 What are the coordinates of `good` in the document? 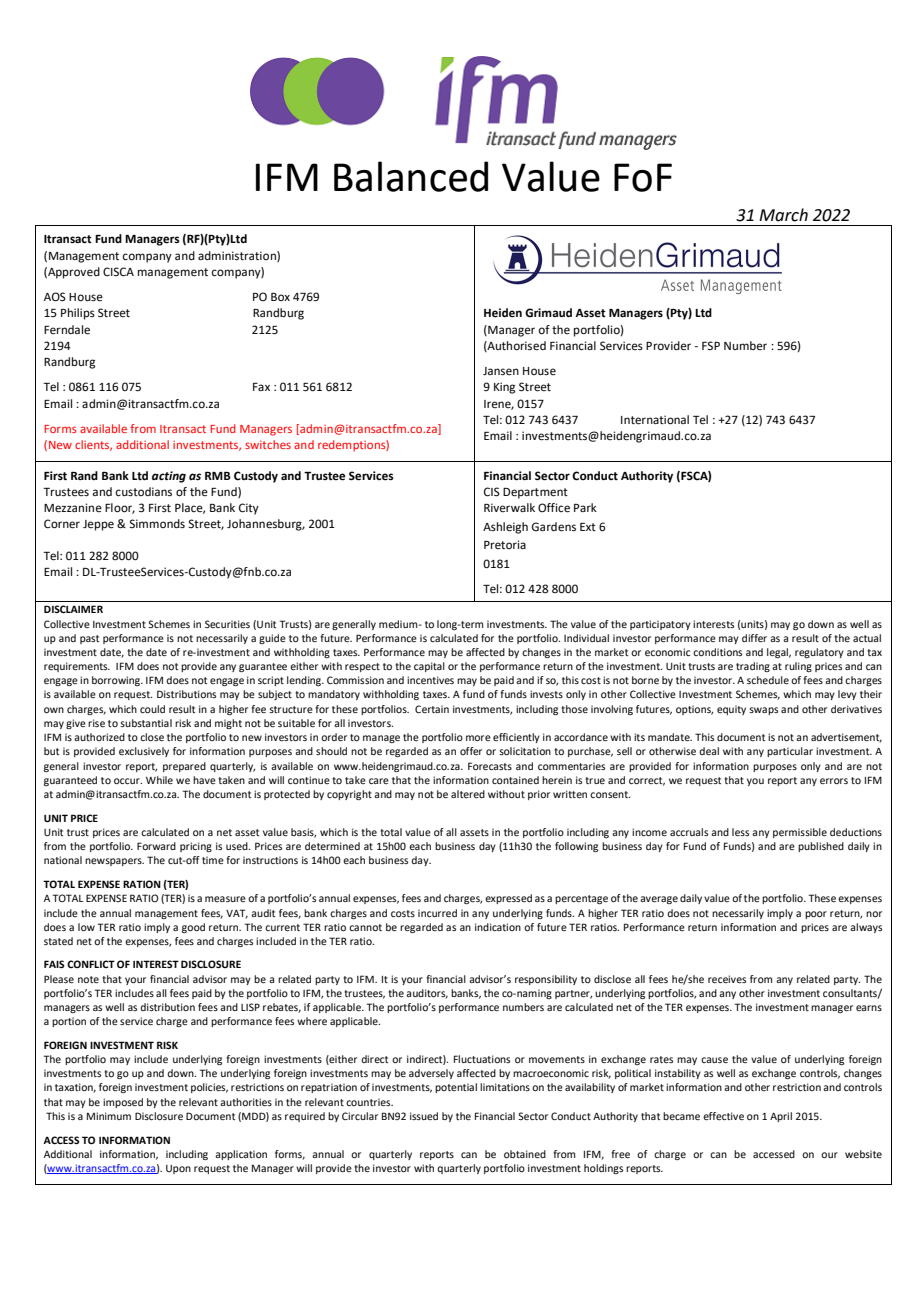 It's located at (193, 928).
